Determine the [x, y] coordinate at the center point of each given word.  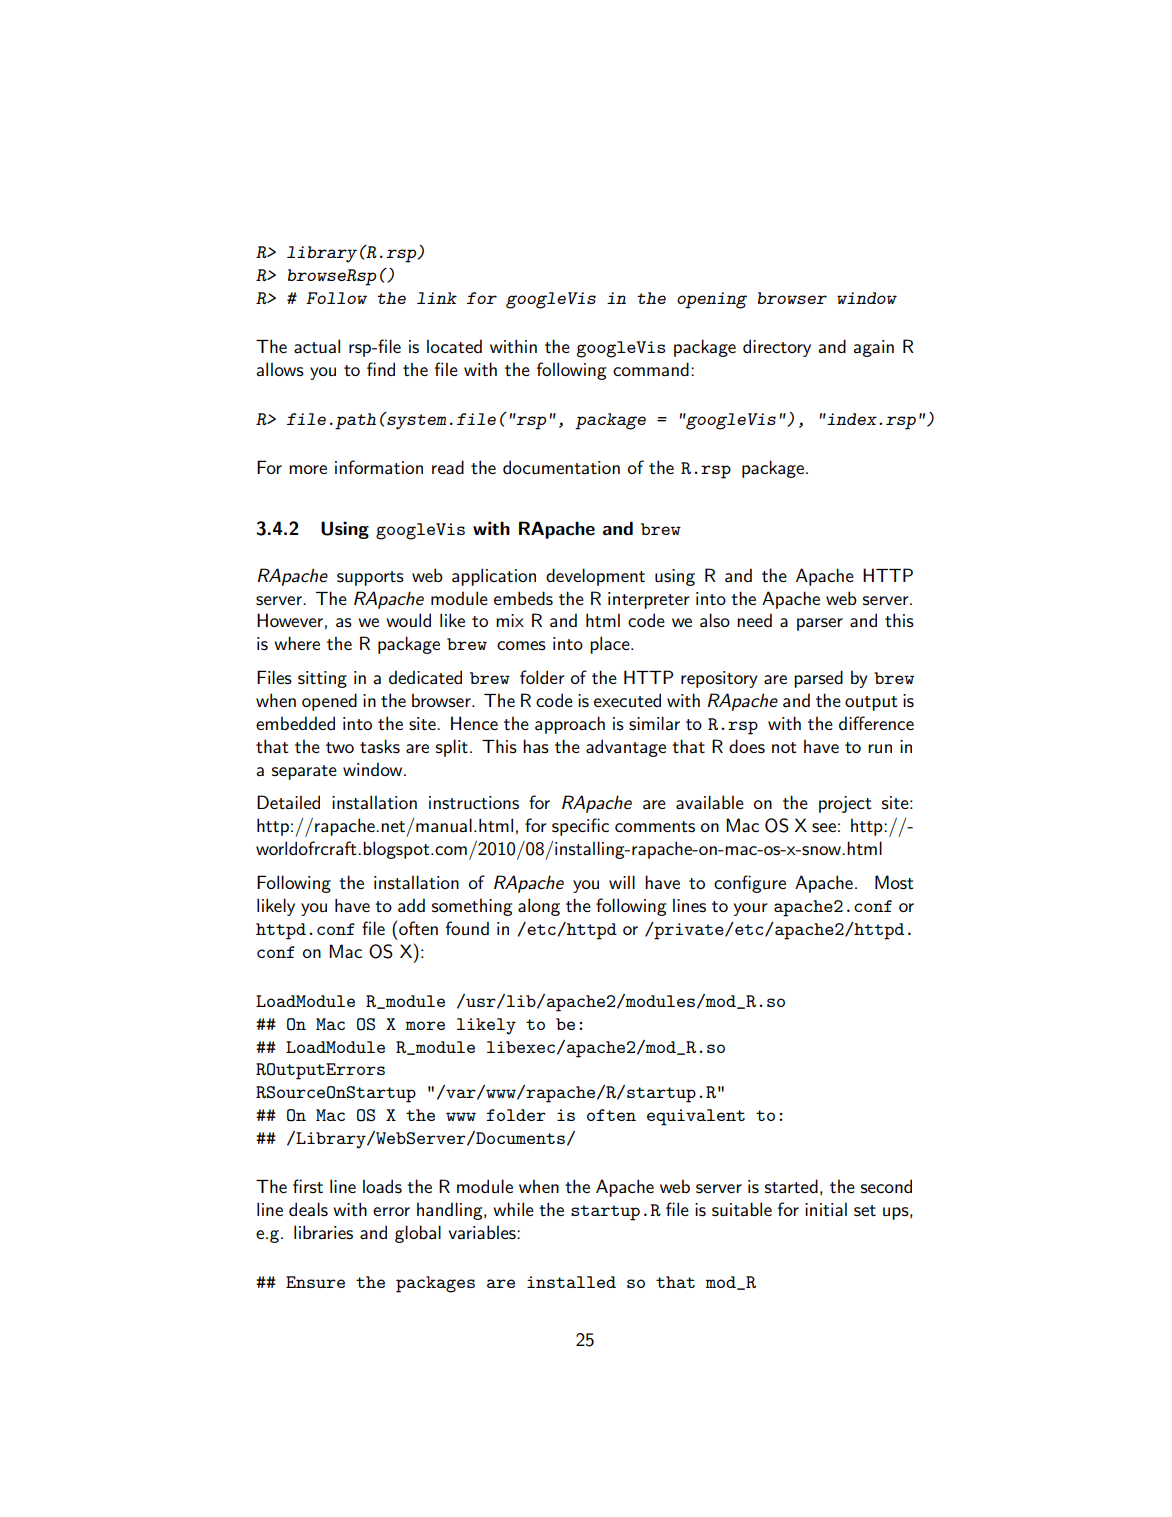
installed [571, 1282]
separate [304, 772]
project [845, 804]
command [651, 369]
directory [777, 348]
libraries [323, 1232]
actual [317, 346]
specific [580, 827]
